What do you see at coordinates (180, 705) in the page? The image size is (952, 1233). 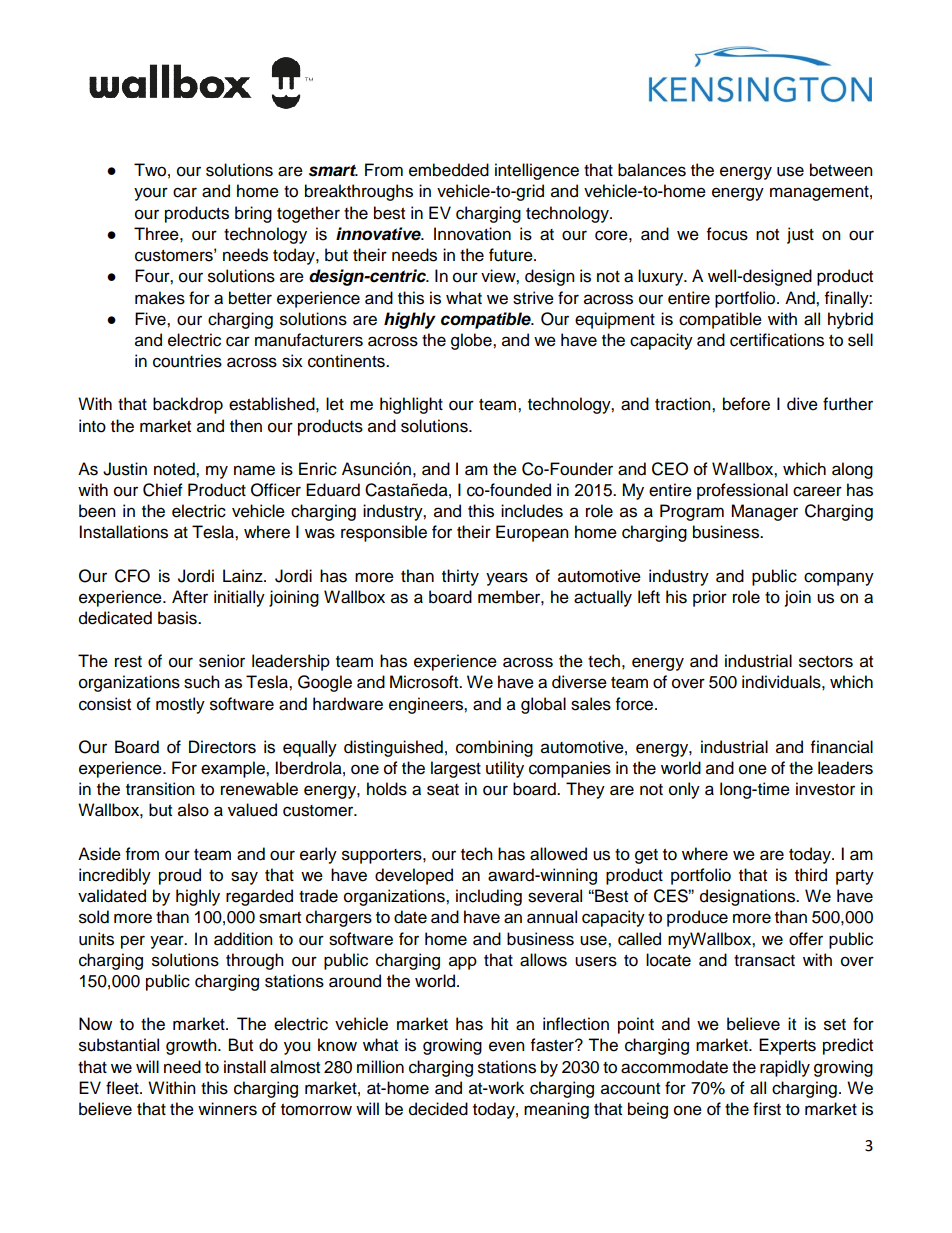 I see `mostly` at bounding box center [180, 705].
